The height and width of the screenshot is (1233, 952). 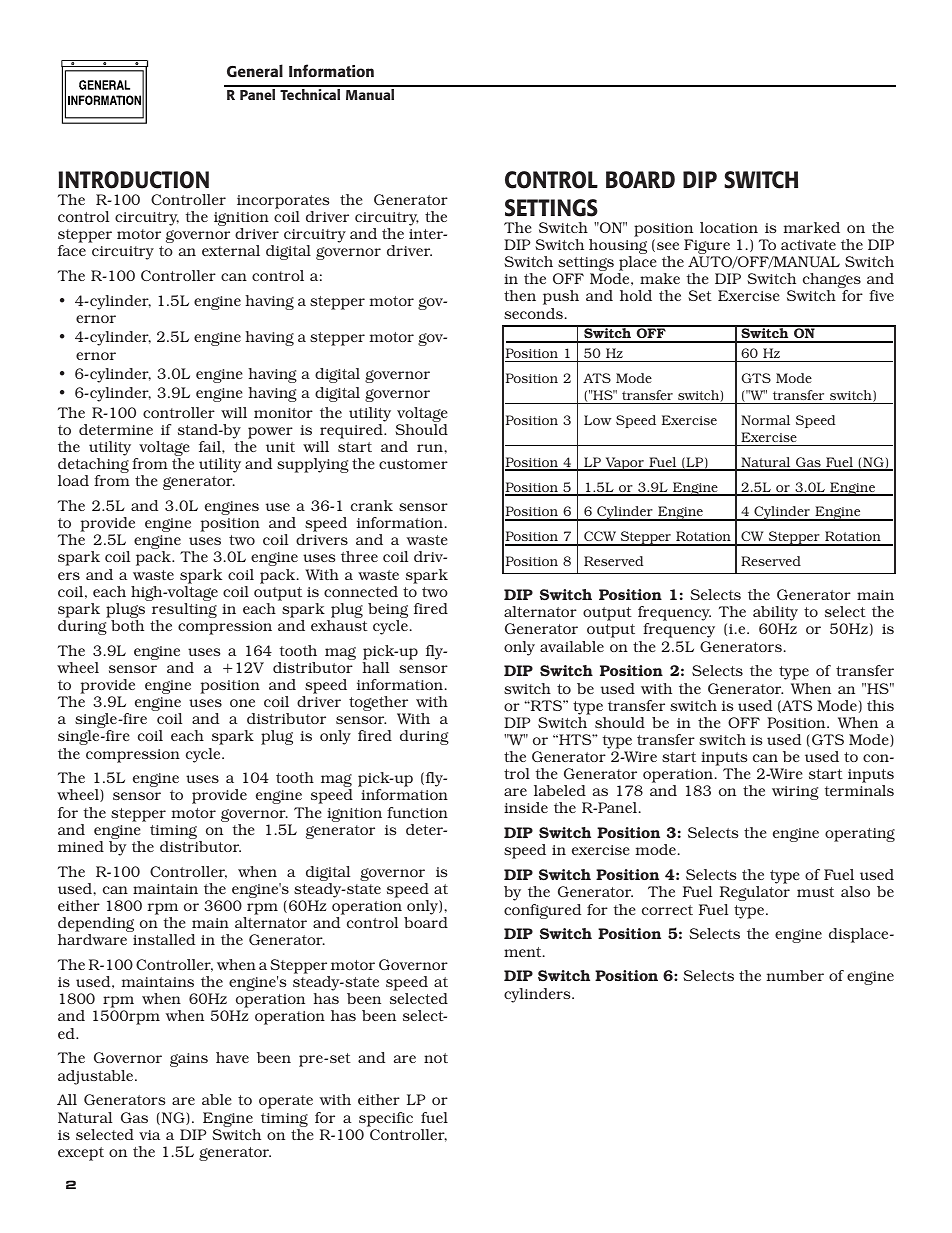 What do you see at coordinates (811, 227) in the screenshot?
I see `marked` at bounding box center [811, 227].
